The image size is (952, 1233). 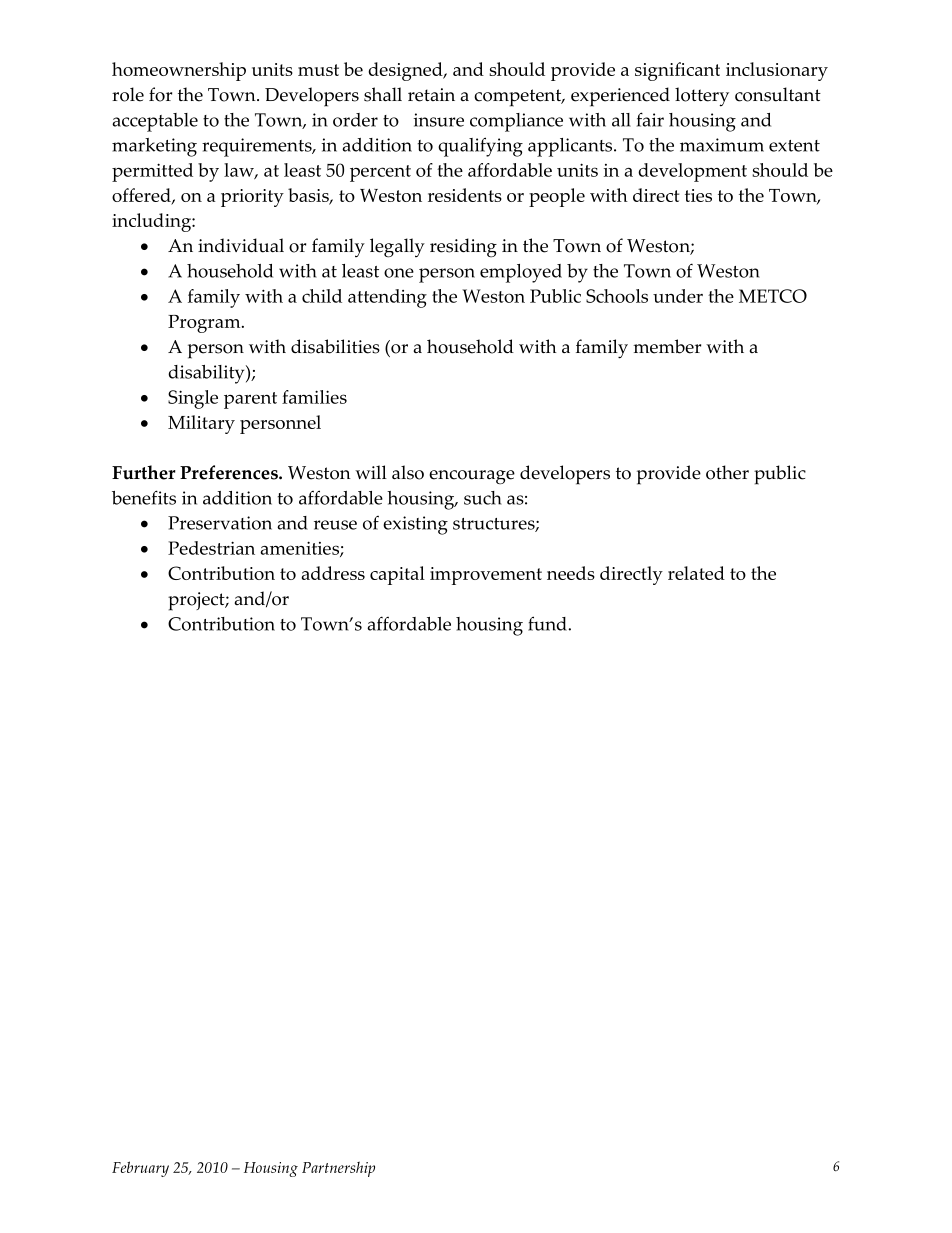 I want to click on Pedestrian, so click(x=211, y=548).
